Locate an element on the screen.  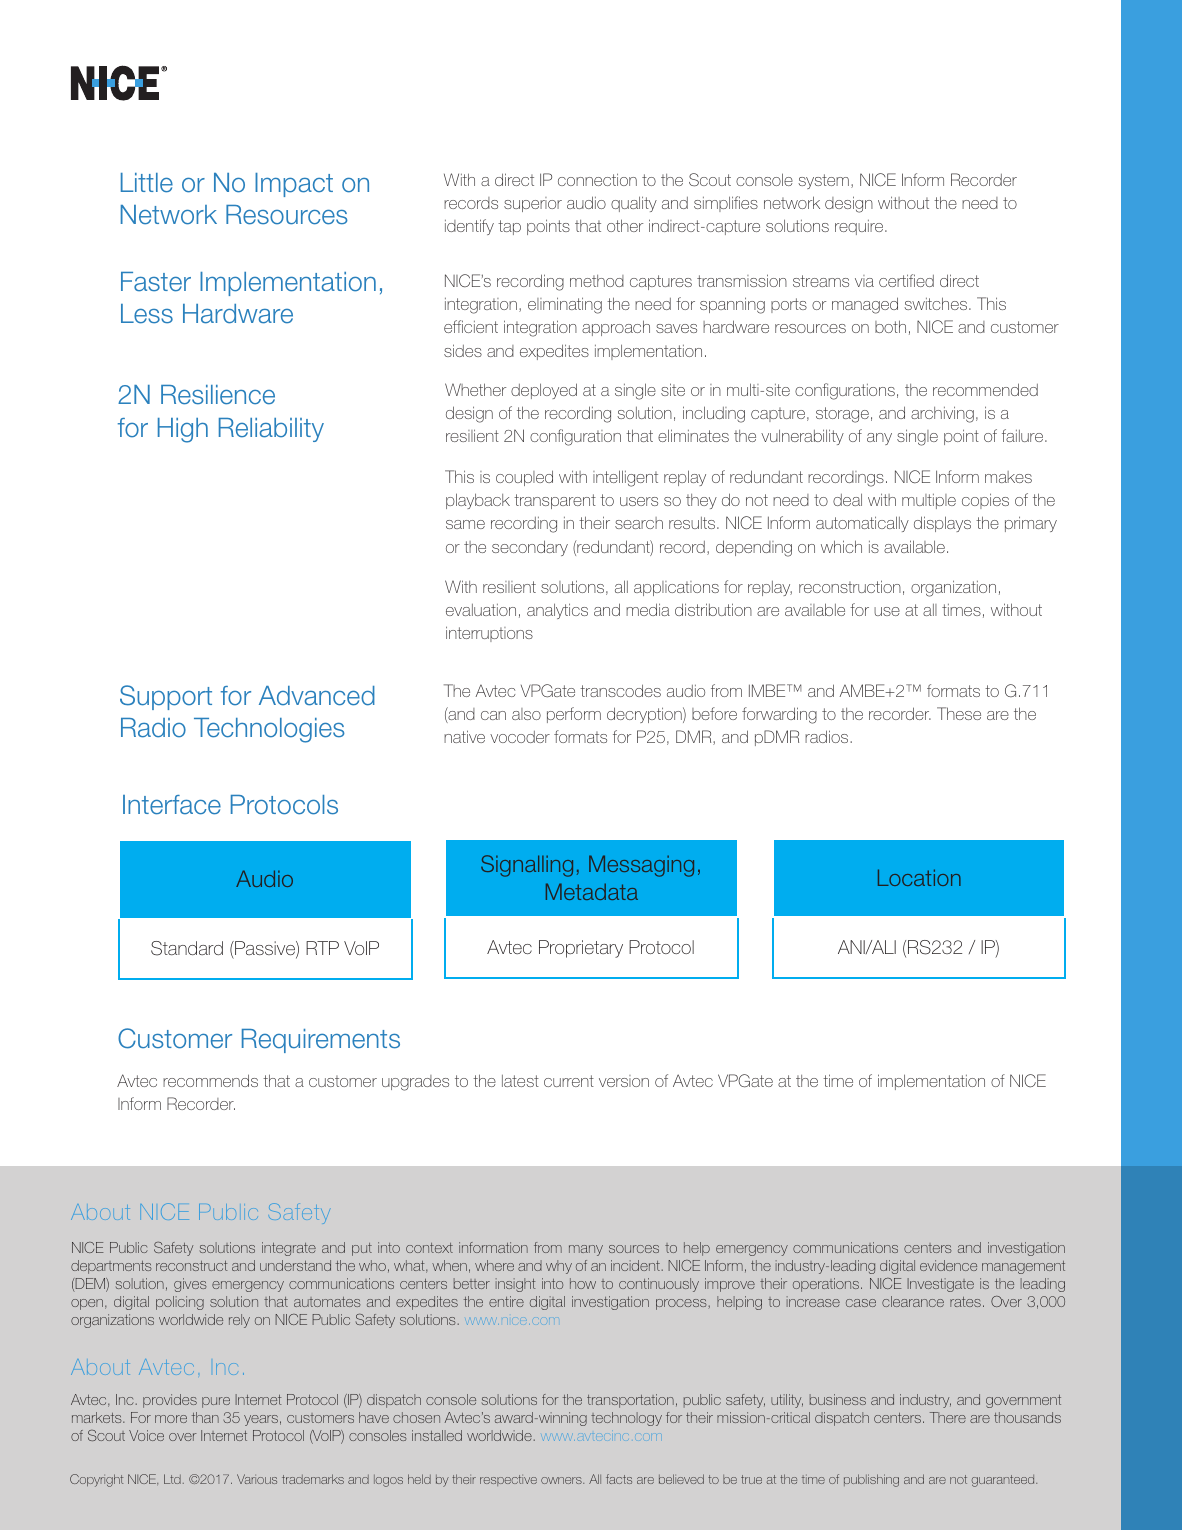
There is located at coordinates (948, 1417).
